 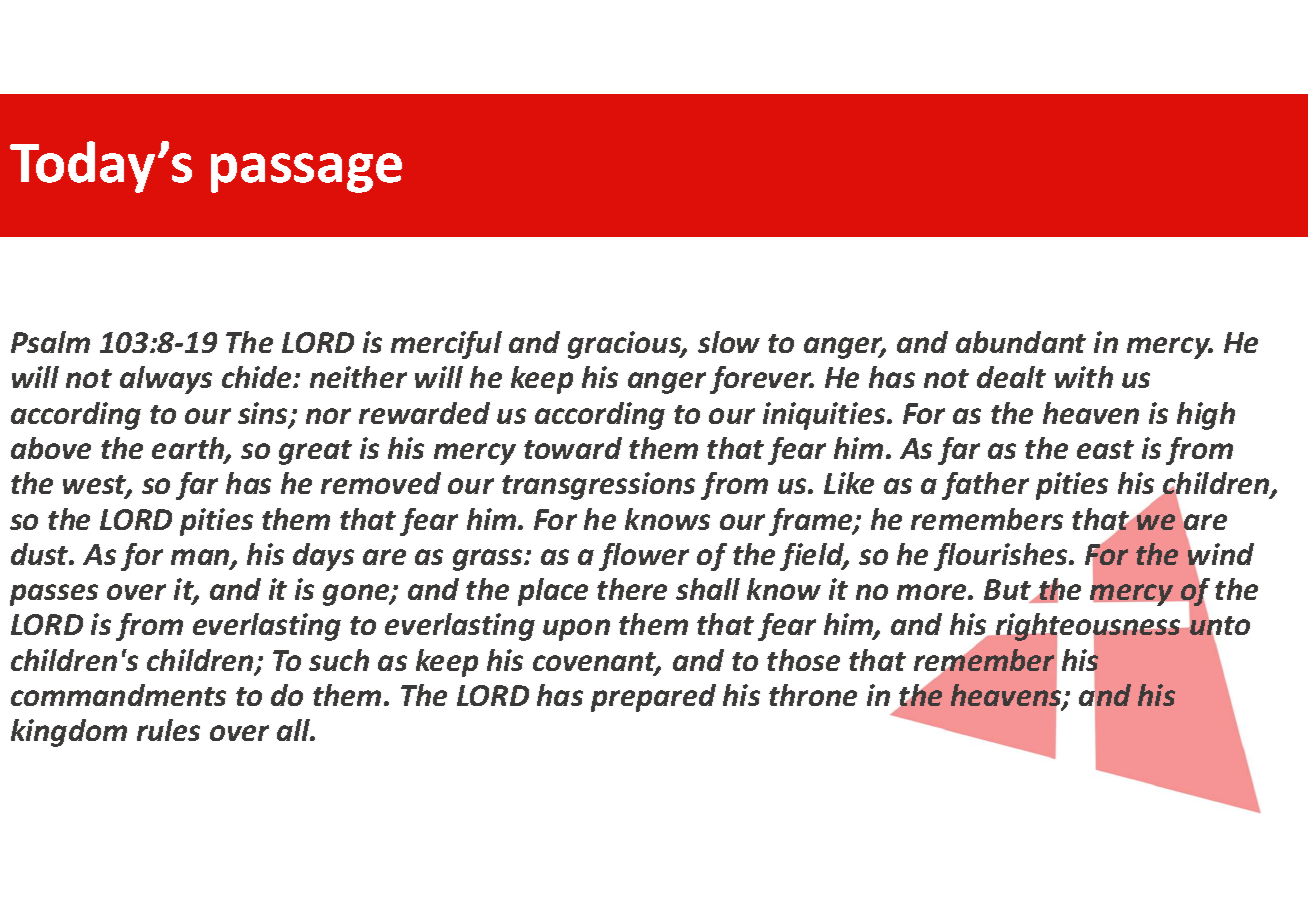 I want to click on passage, so click(x=306, y=173).
